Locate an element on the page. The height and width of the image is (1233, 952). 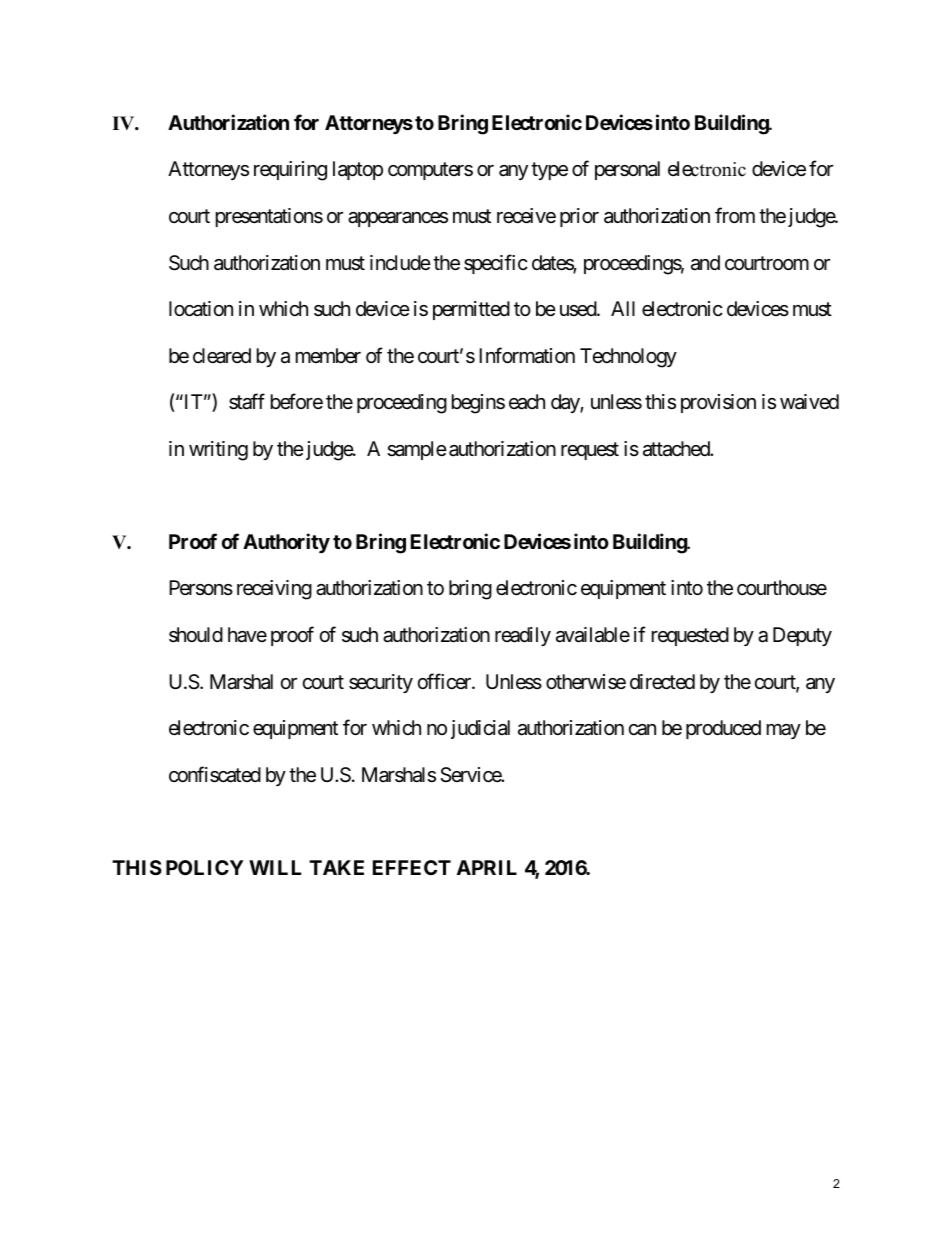
requiring is located at coordinates (290, 171).
